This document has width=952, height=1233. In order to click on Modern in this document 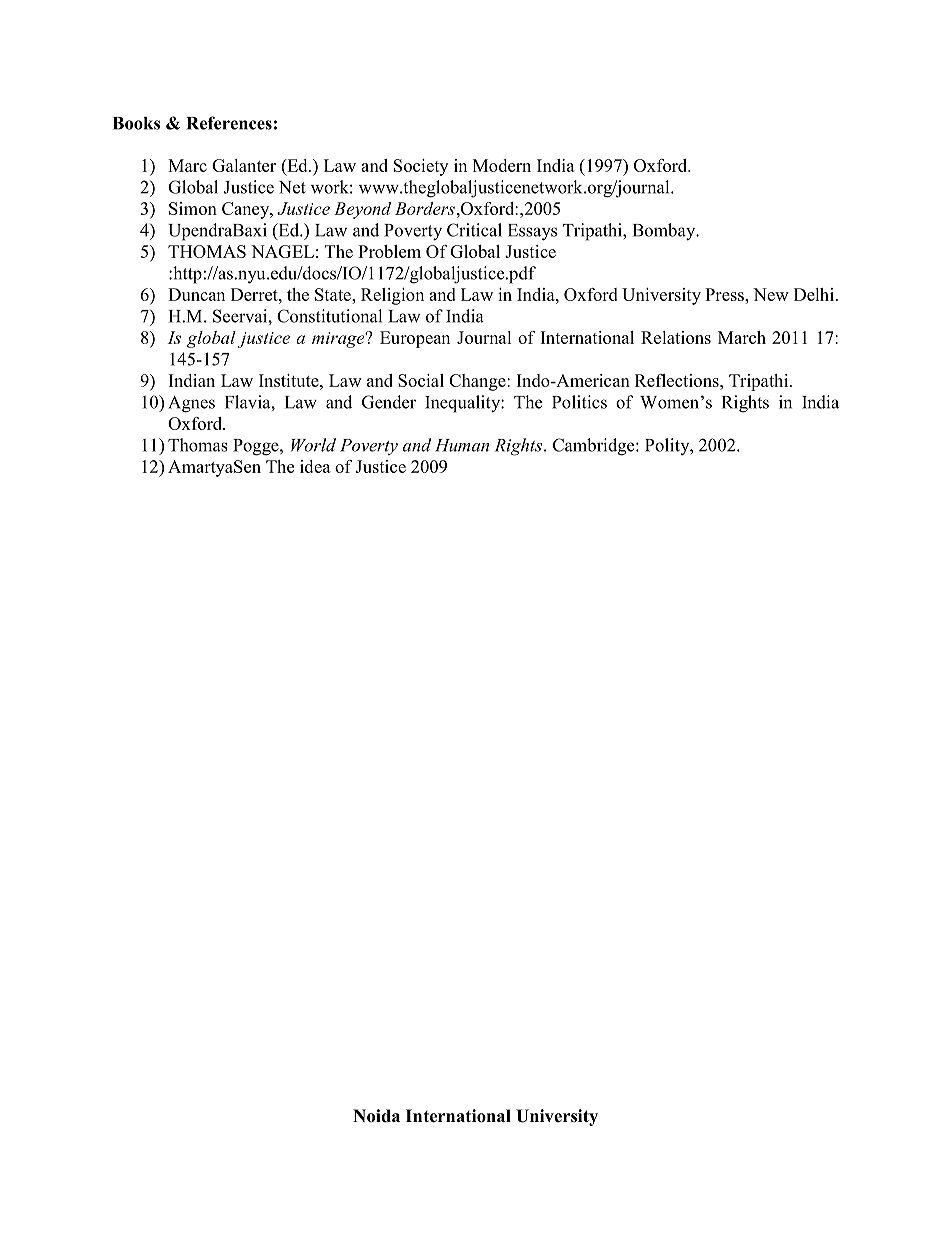, I will do `click(502, 165)`.
